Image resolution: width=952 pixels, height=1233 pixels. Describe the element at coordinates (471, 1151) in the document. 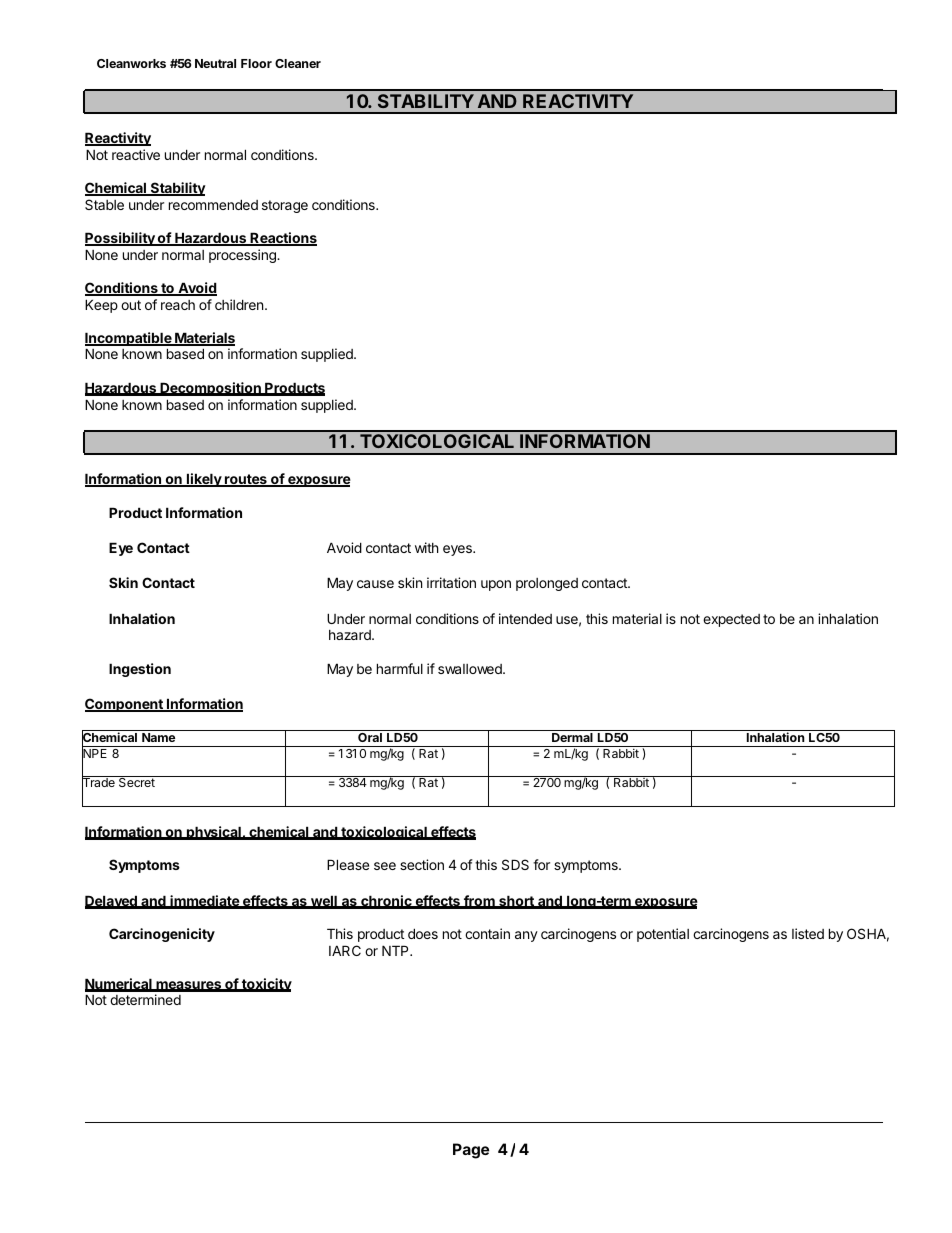

I see `Page` at that location.
